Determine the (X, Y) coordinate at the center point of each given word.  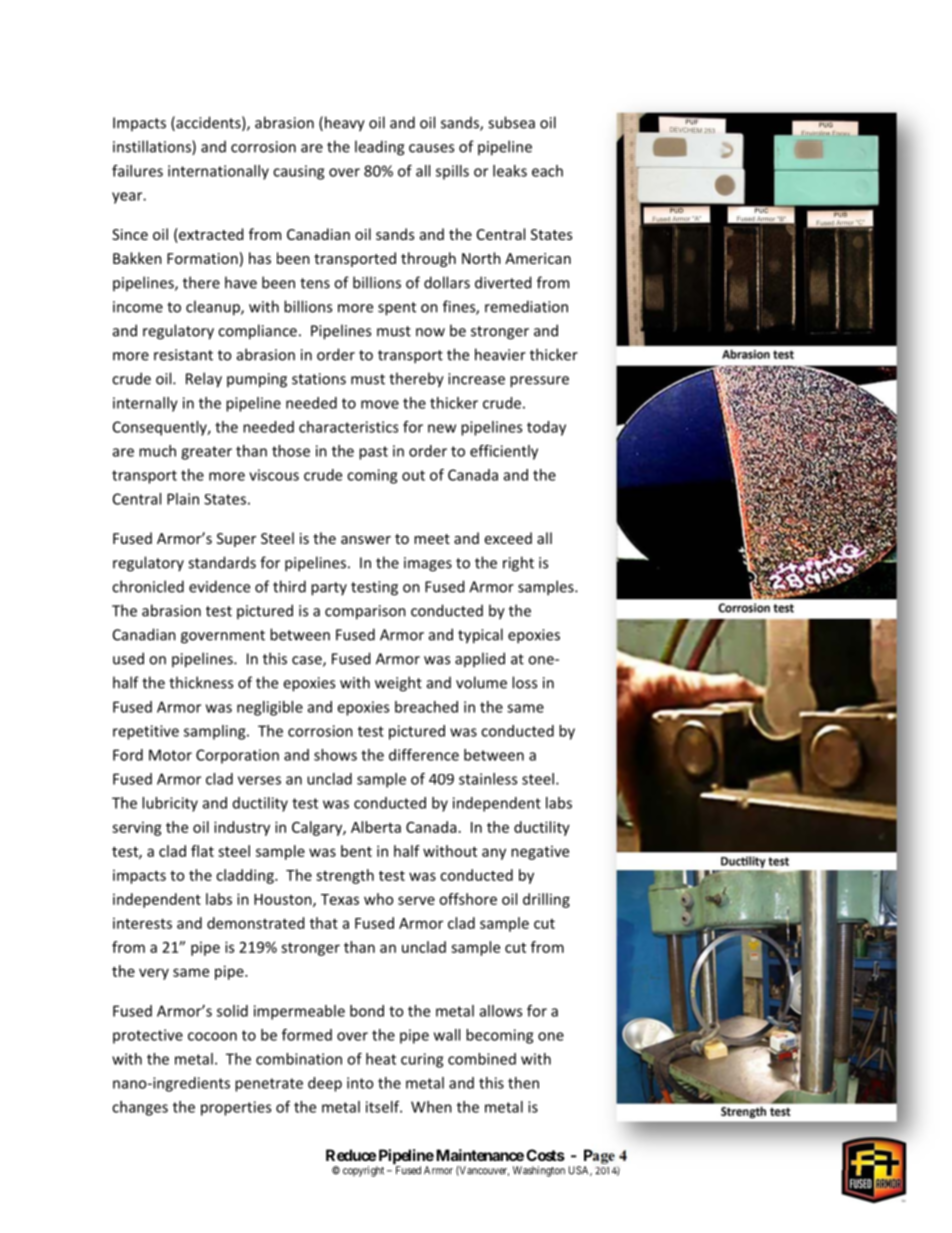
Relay (204, 380)
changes (140, 1108)
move (380, 404)
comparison (365, 612)
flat (202, 851)
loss (524, 682)
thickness (201, 682)
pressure (539, 382)
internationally (218, 172)
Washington (539, 1171)
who (379, 899)
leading (379, 148)
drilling (546, 900)
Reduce (351, 1155)
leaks (510, 171)
